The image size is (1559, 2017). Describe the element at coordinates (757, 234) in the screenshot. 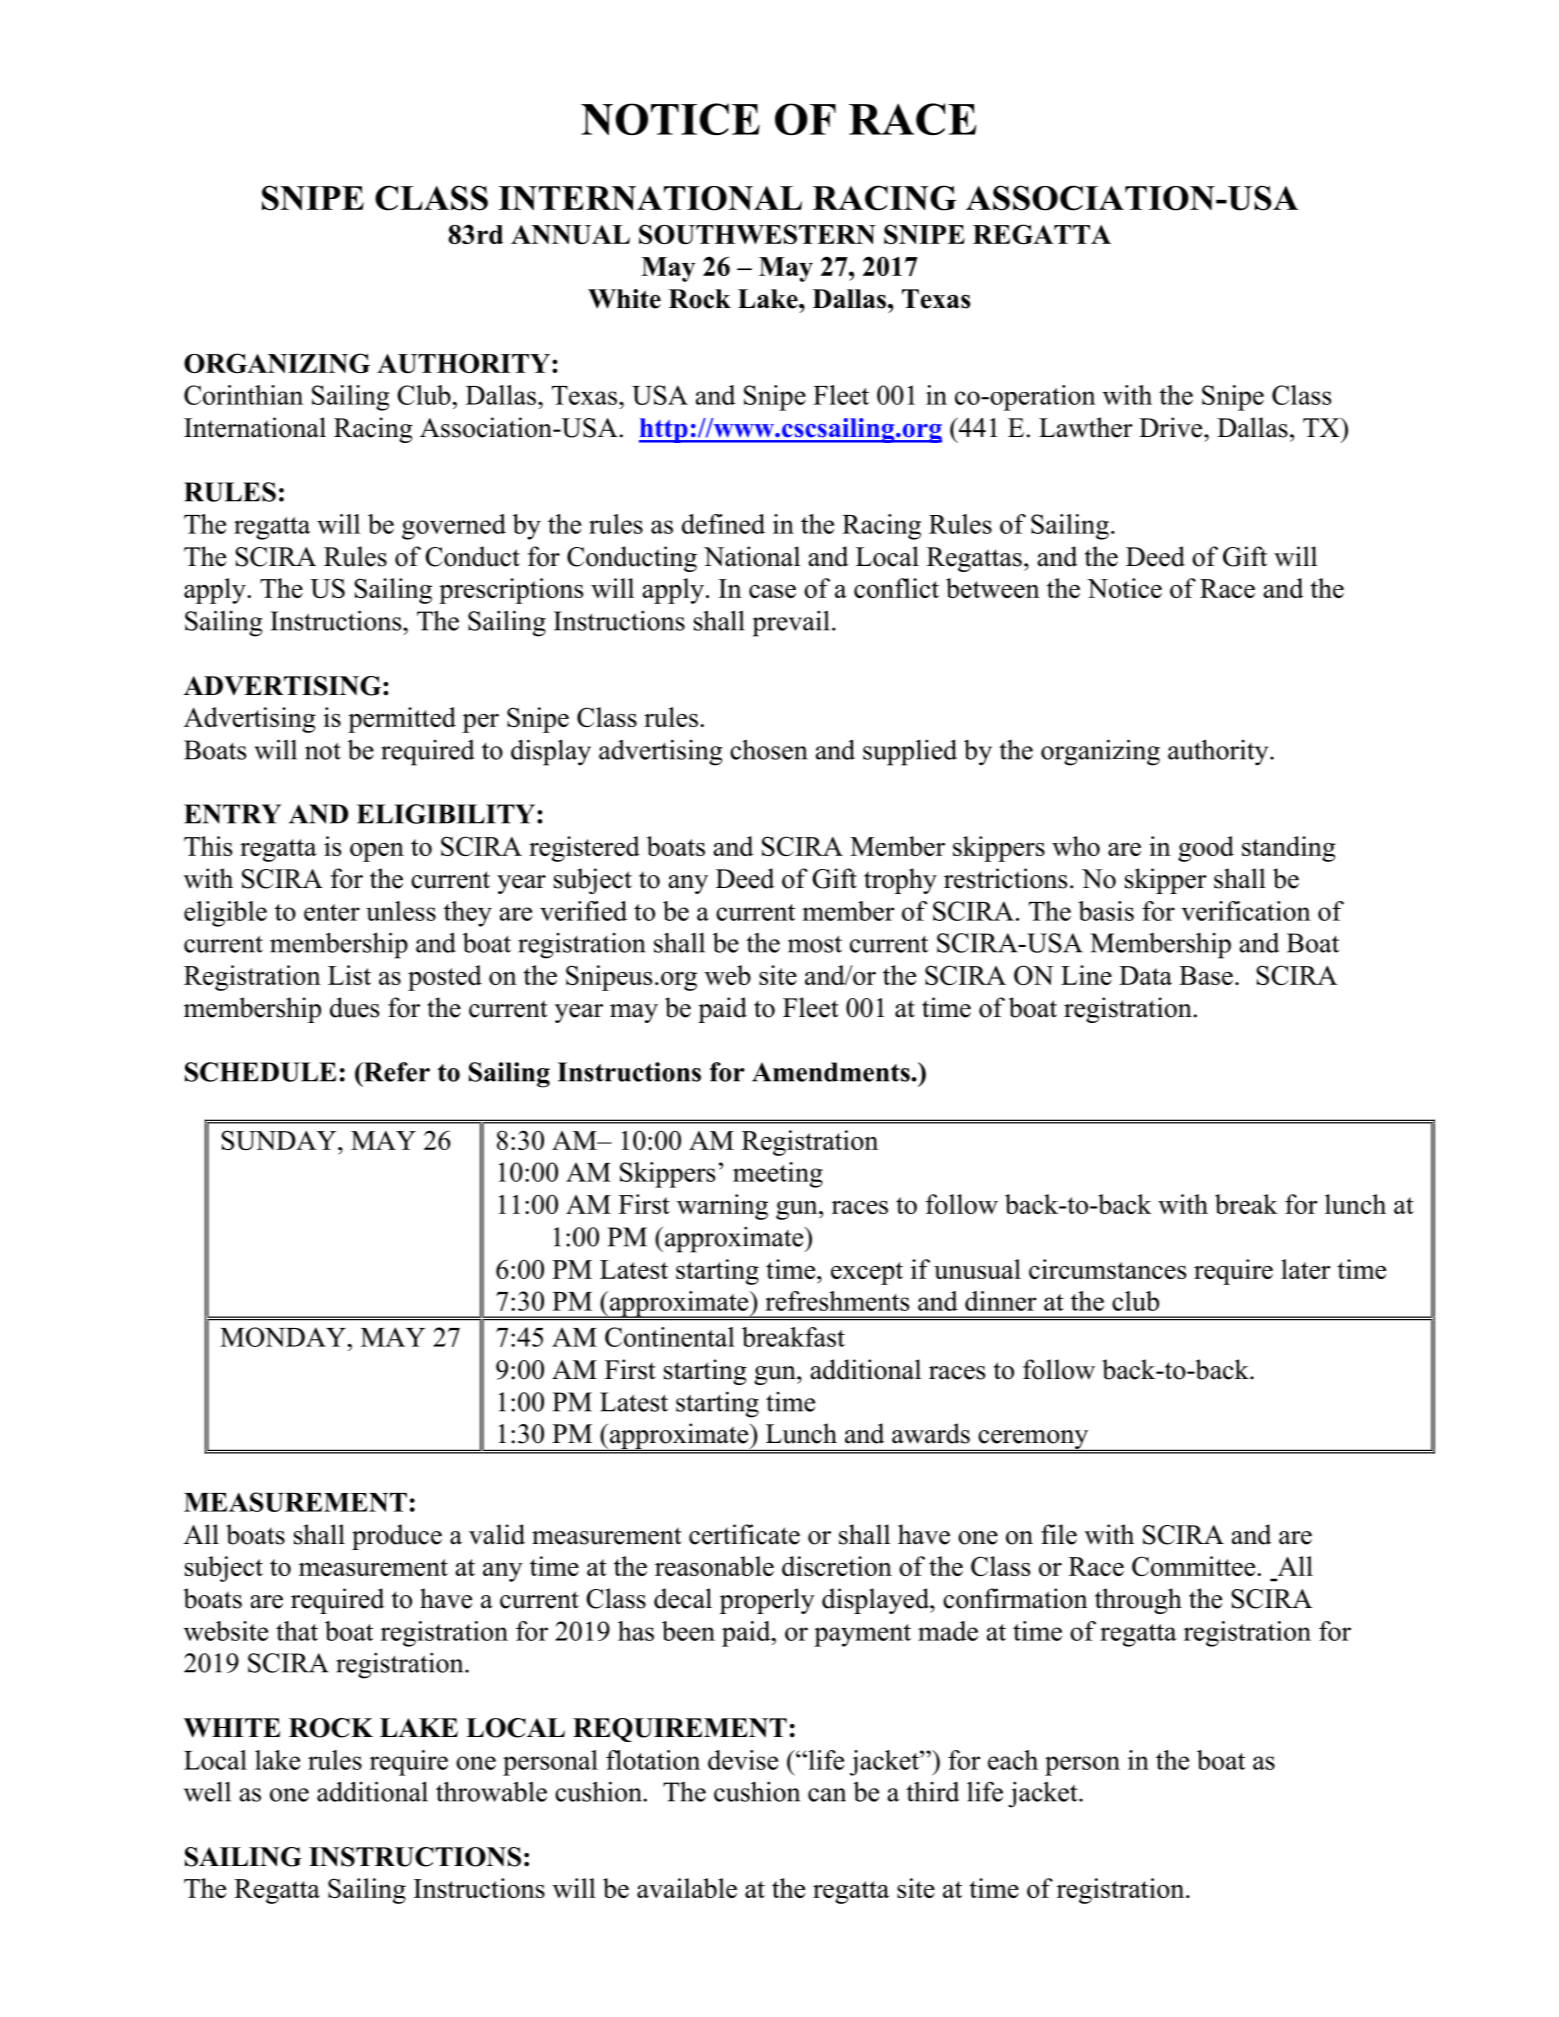

I see `SOUTHWESTERN` at that location.
